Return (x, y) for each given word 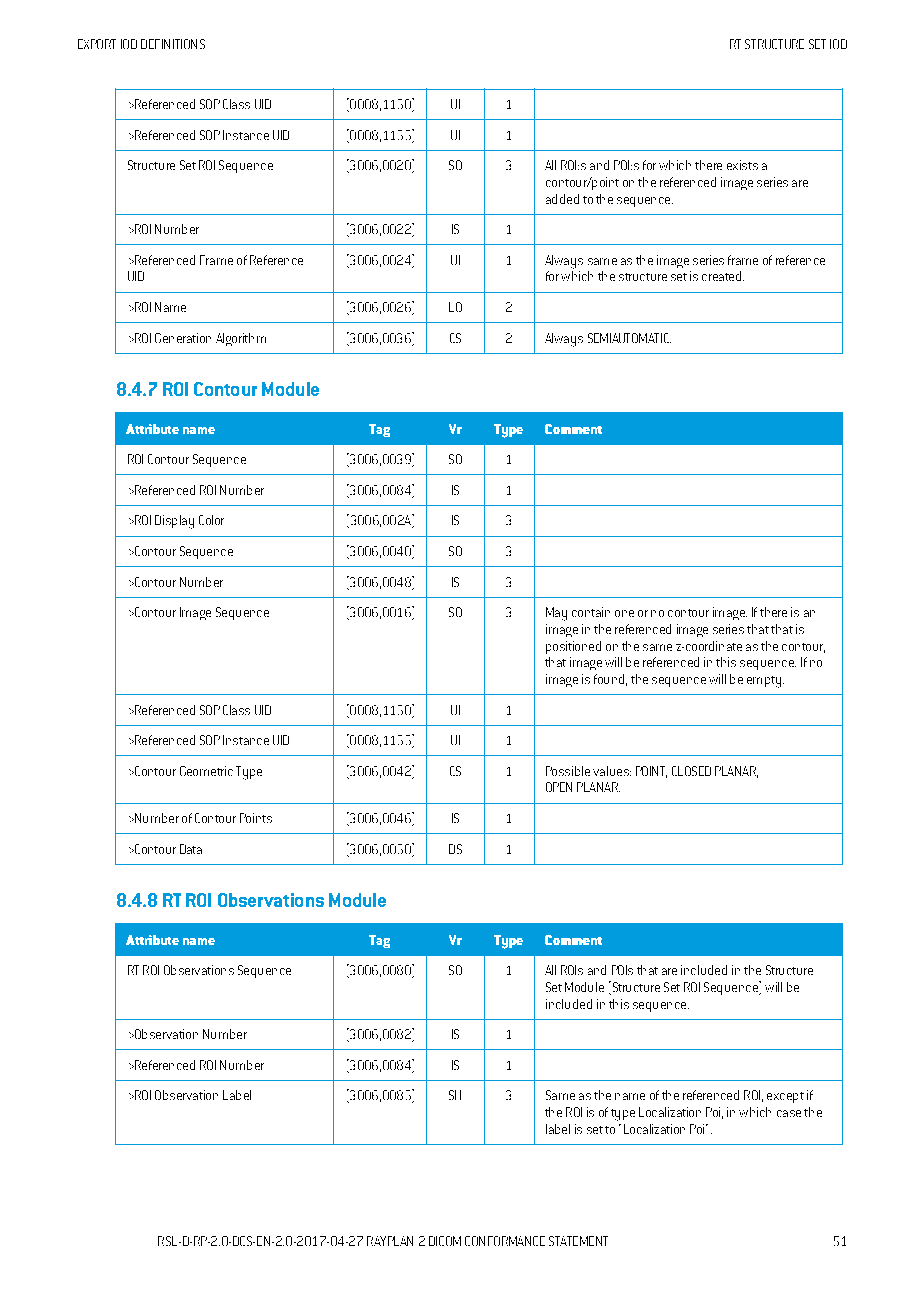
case (789, 1113)
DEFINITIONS (173, 44)
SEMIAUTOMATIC (629, 338)
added (562, 199)
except (785, 1097)
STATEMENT (578, 1241)
